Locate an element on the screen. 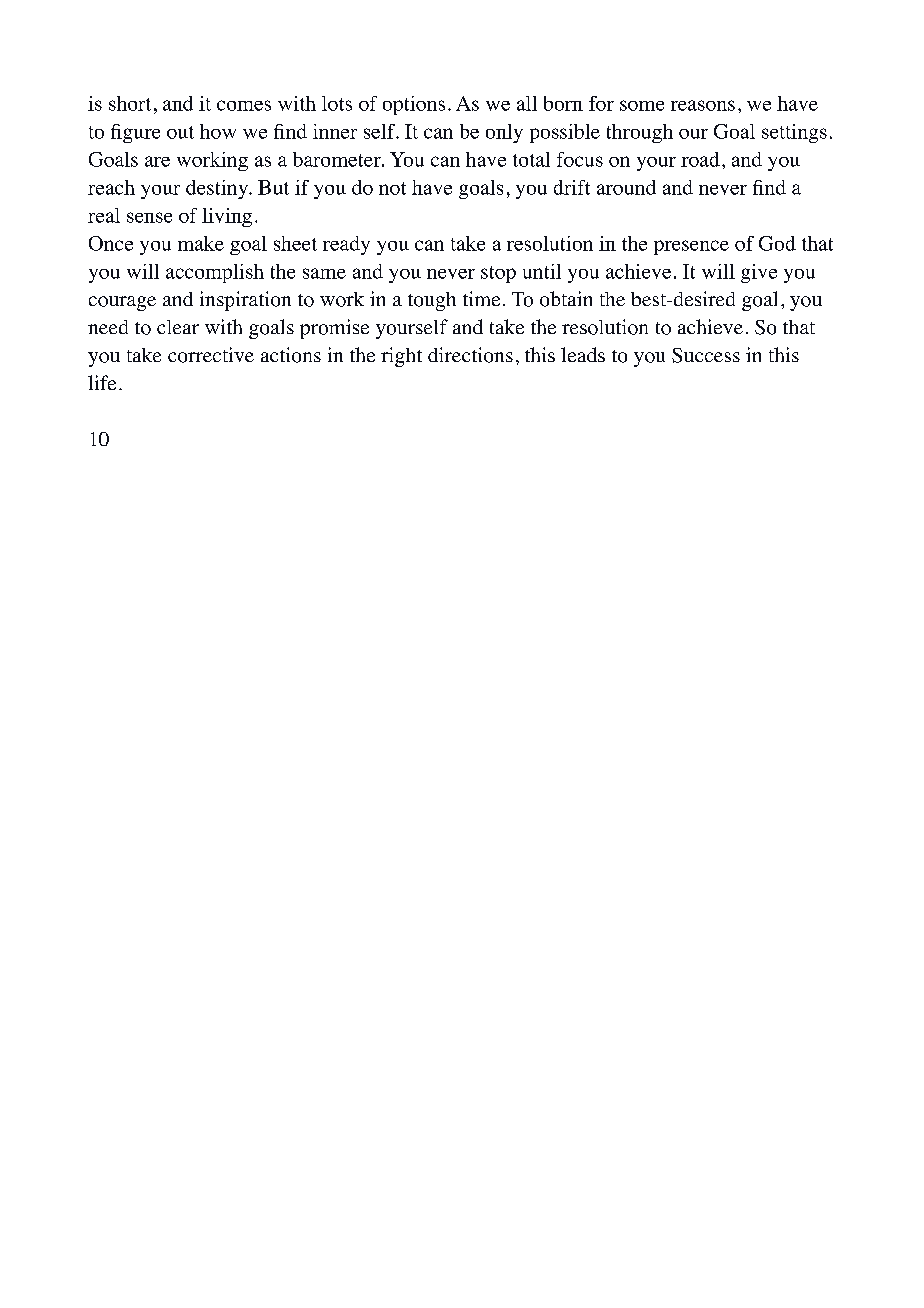  right is located at coordinates (401, 357).
